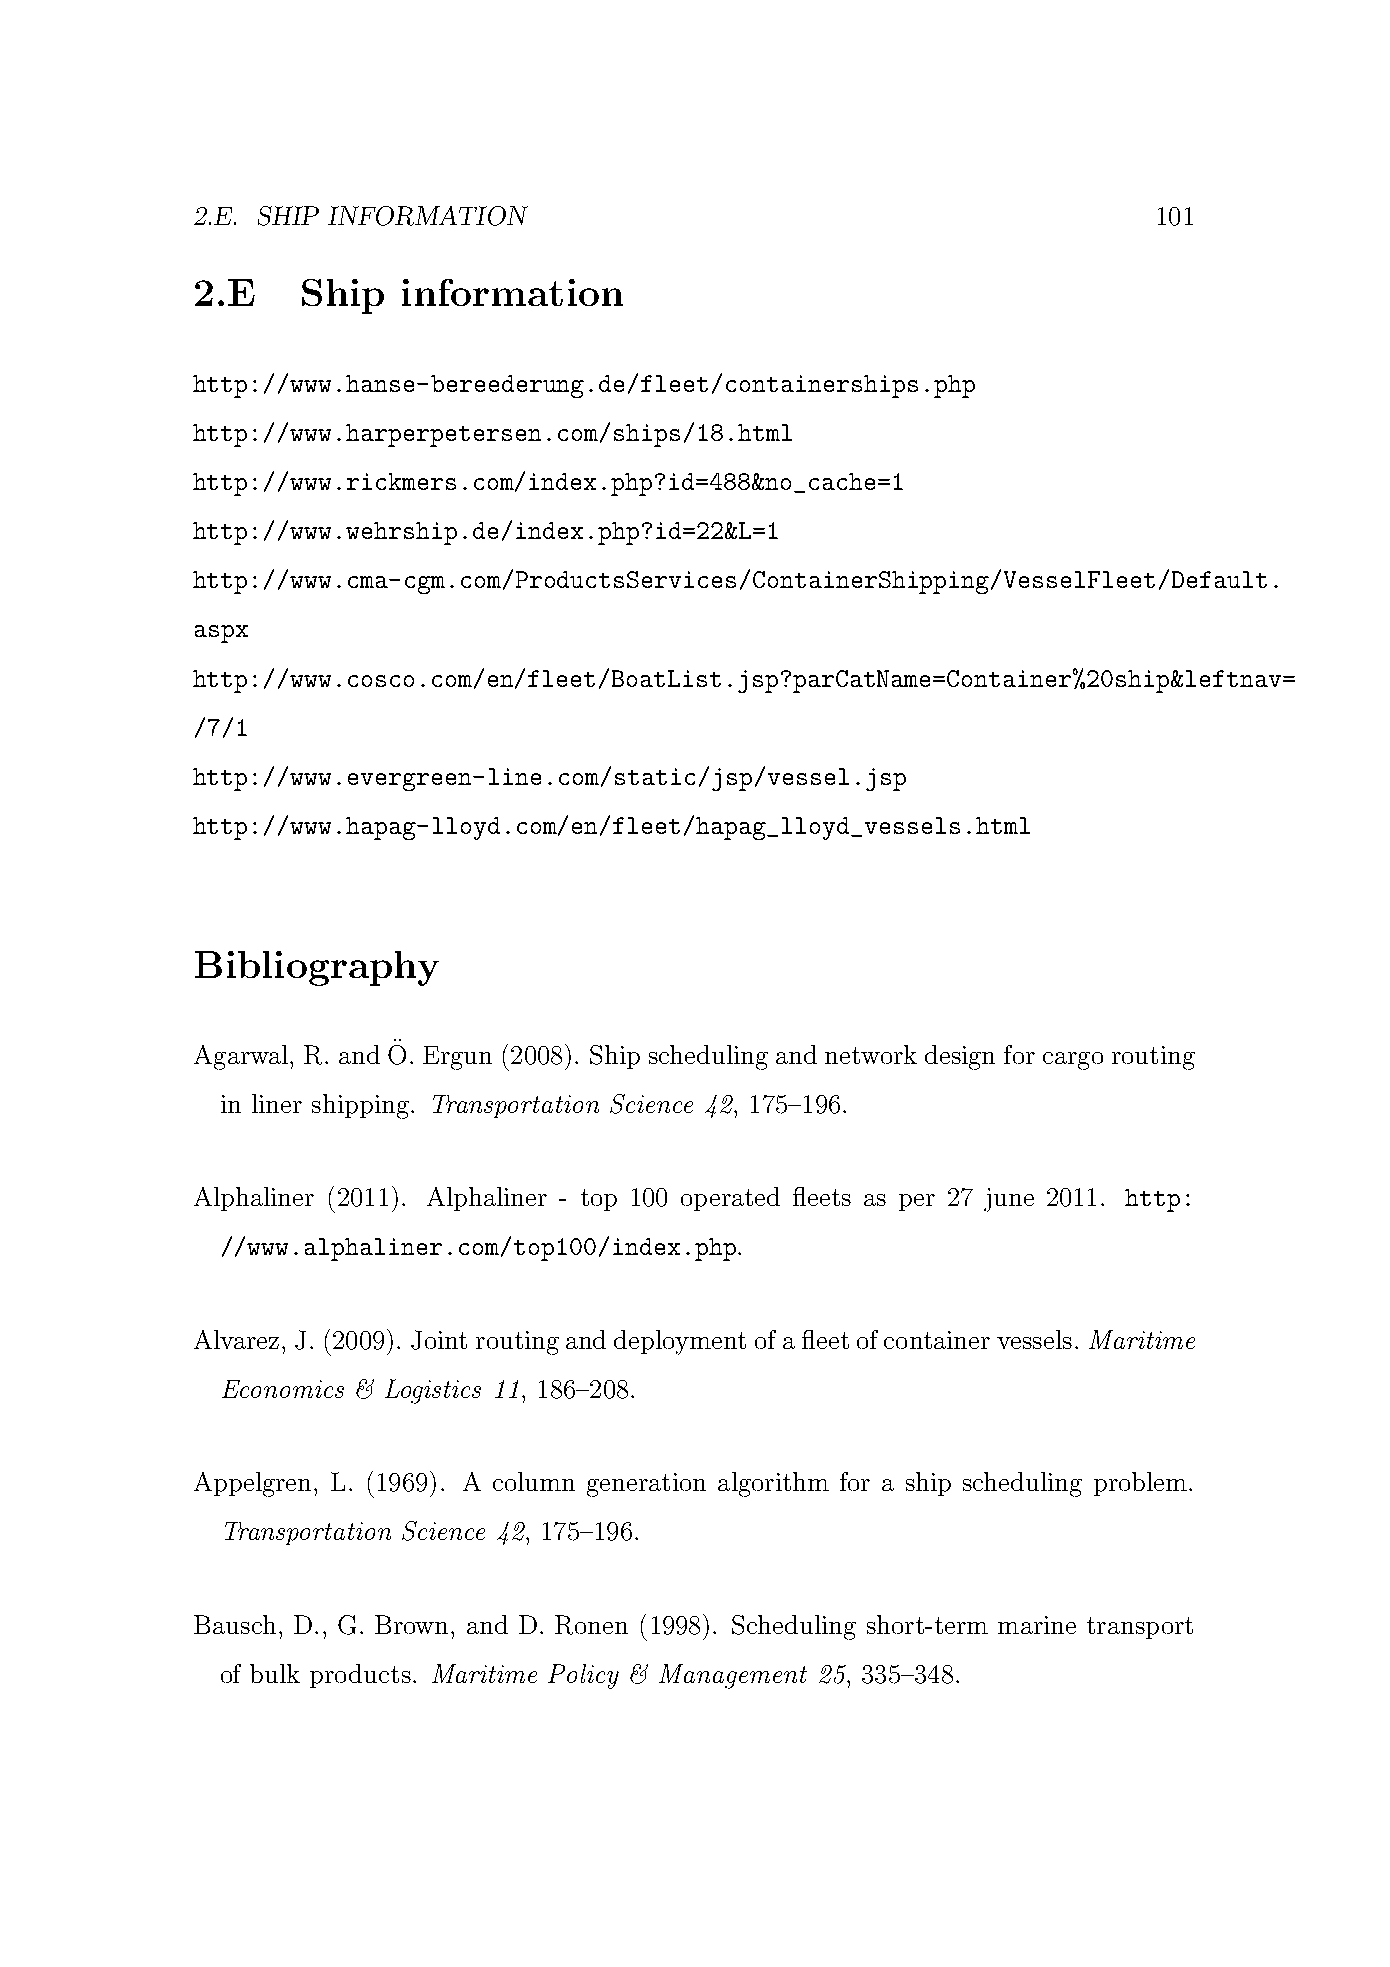  Describe the element at coordinates (730, 1199) in the image. I see `operated` at that location.
